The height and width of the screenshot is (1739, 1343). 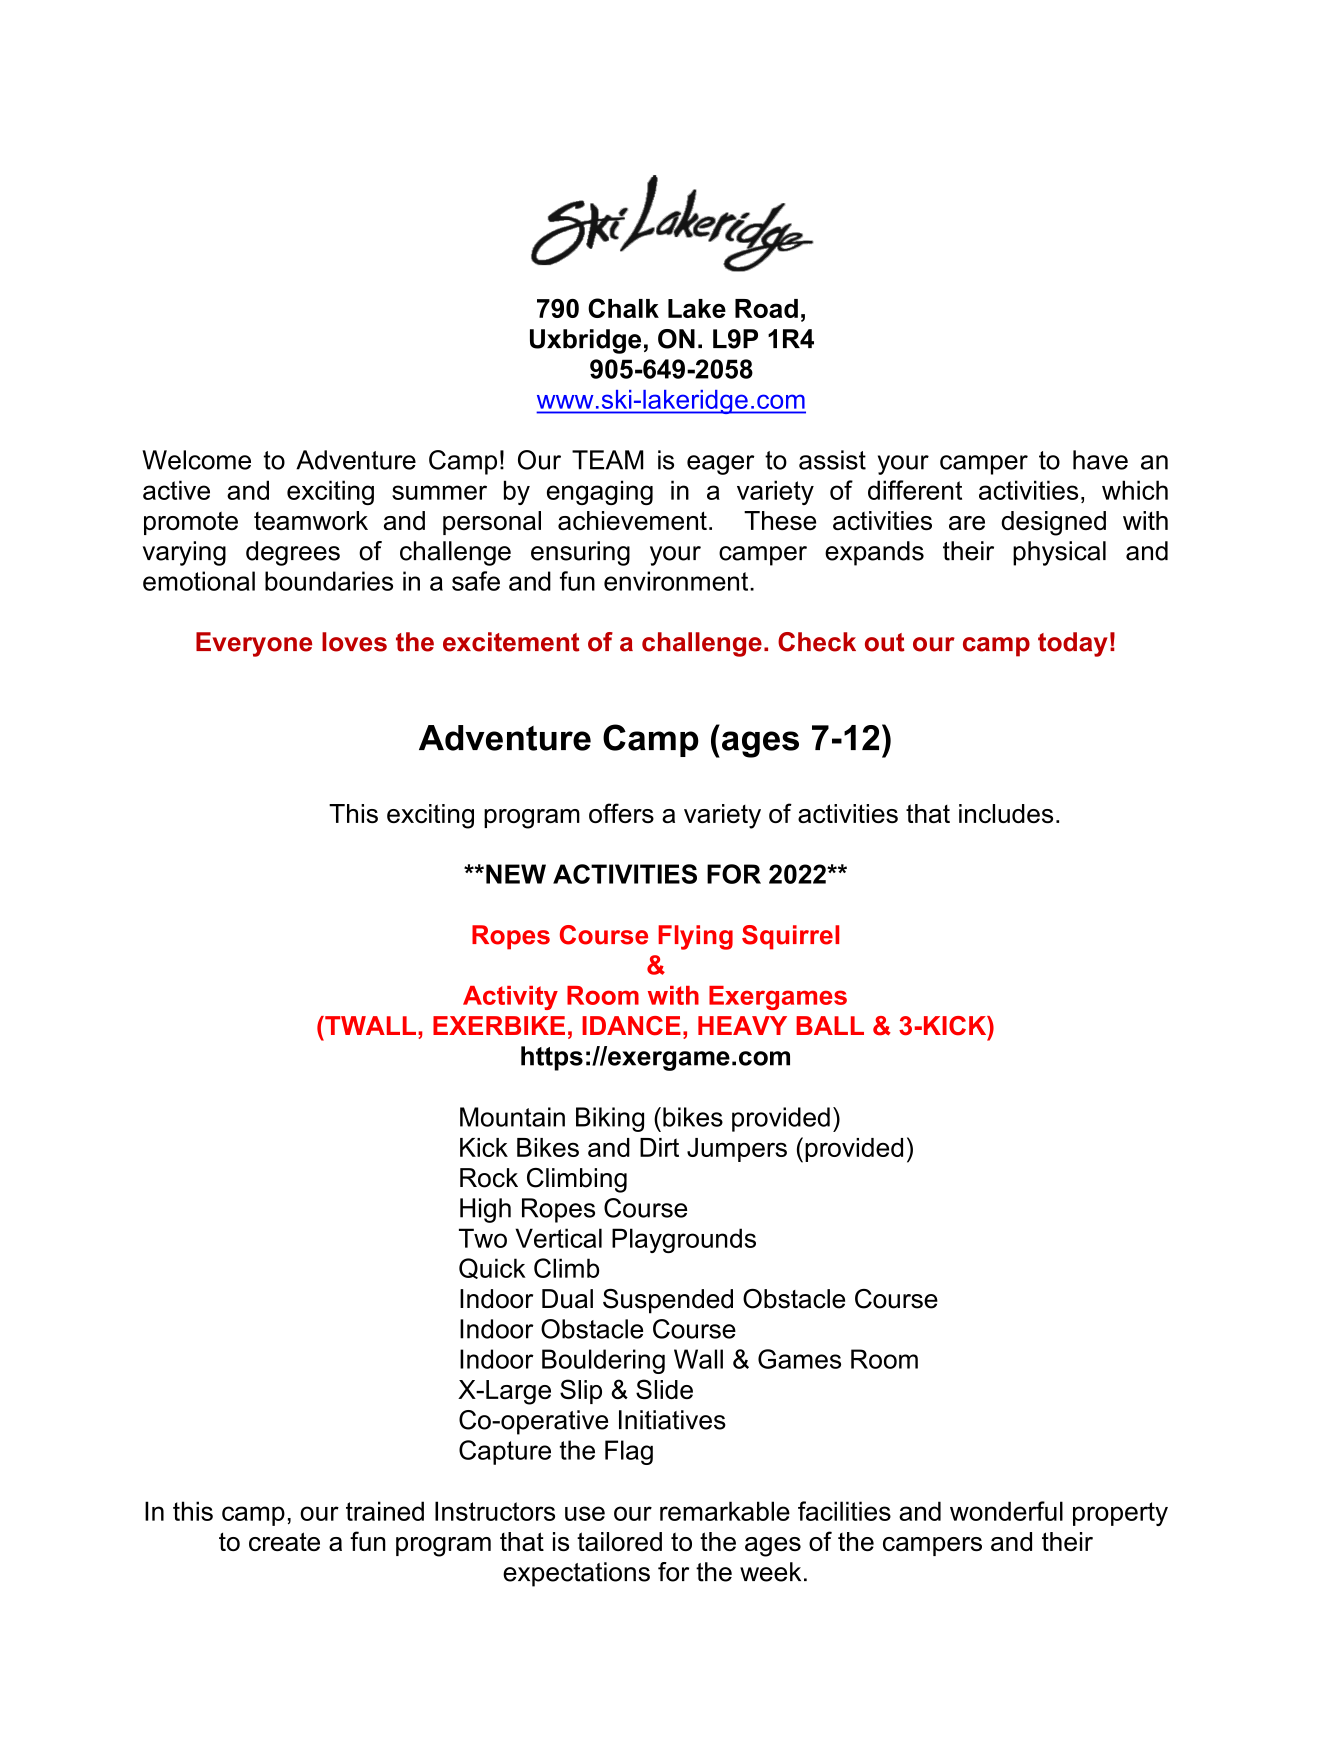 I want to click on wonderful, so click(x=1006, y=1511).
